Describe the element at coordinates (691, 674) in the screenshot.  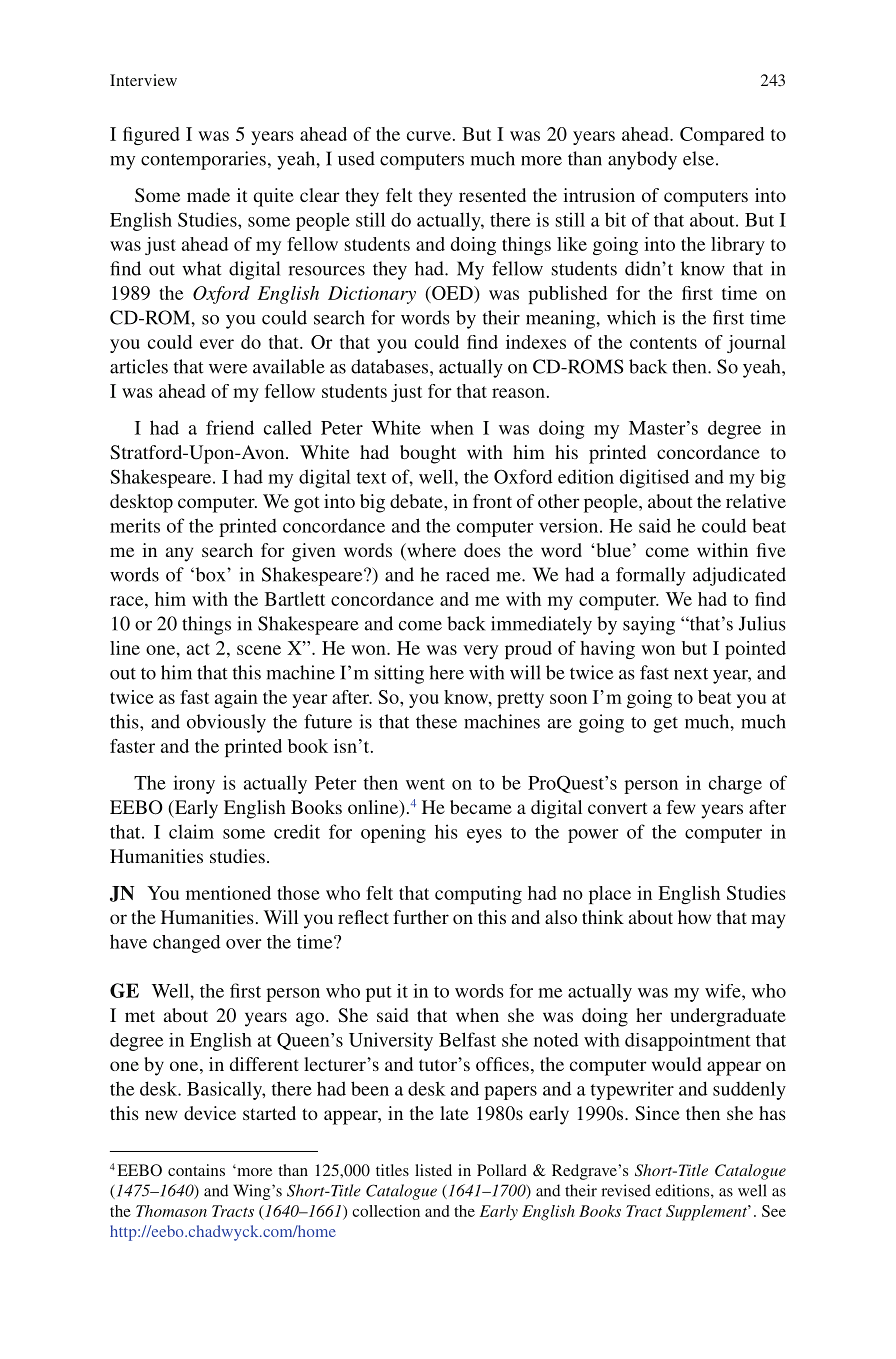
I see `next` at that location.
